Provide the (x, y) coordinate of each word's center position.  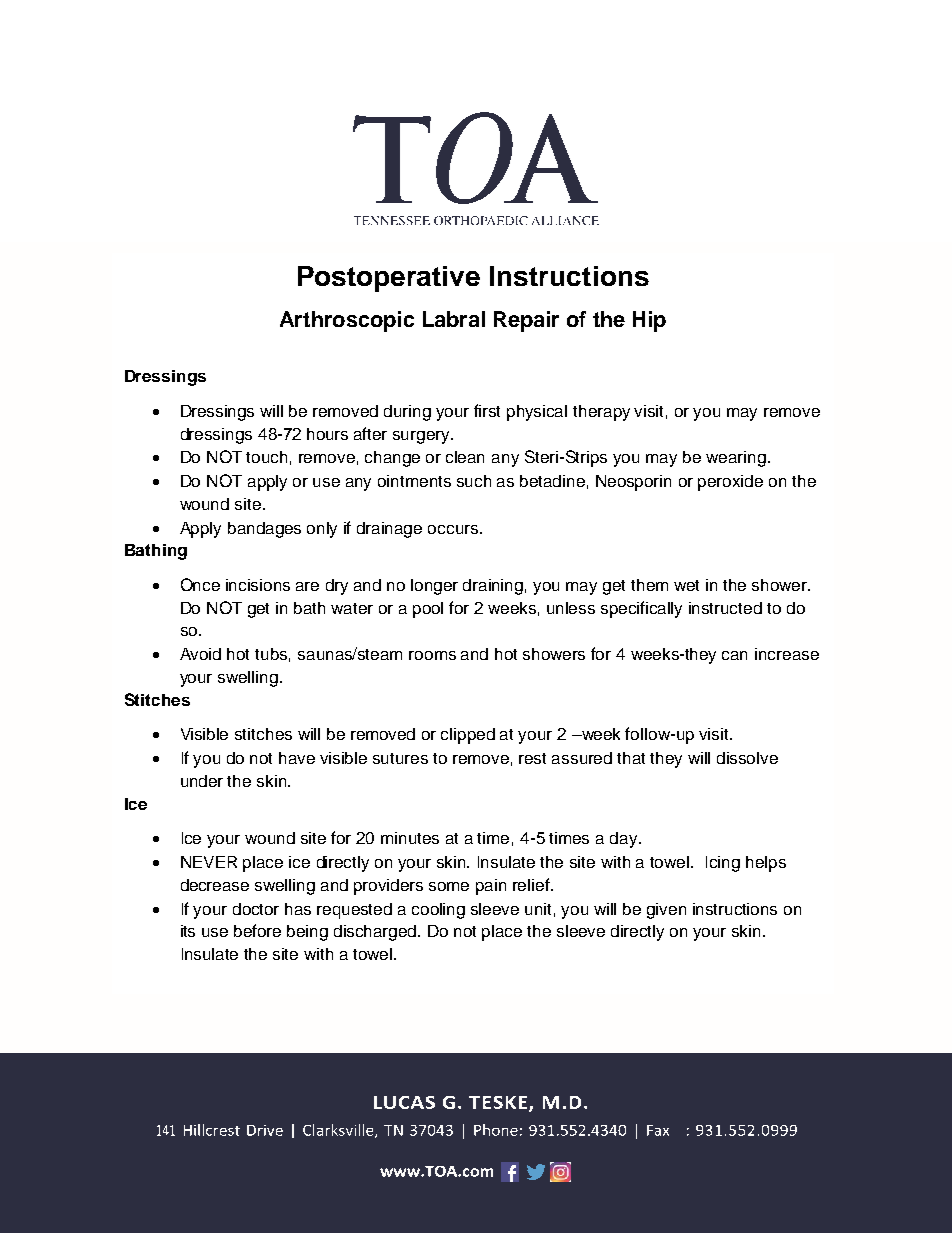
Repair (526, 321)
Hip (649, 321)
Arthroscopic (347, 321)
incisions (258, 585)
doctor (256, 909)
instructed (725, 608)
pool (428, 610)
